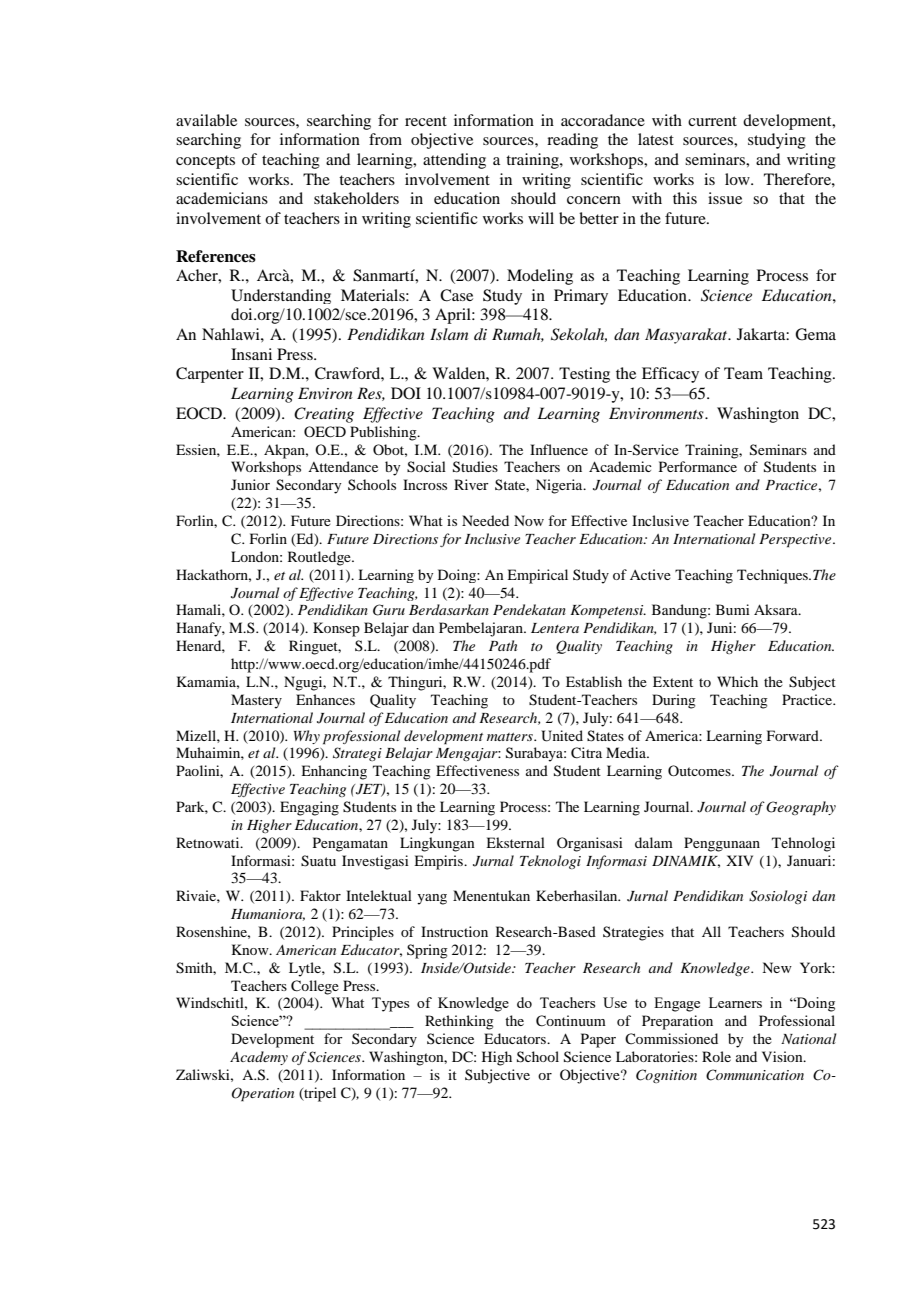 The width and height of the page is (924, 1308). I want to click on Active, so click(650, 574).
